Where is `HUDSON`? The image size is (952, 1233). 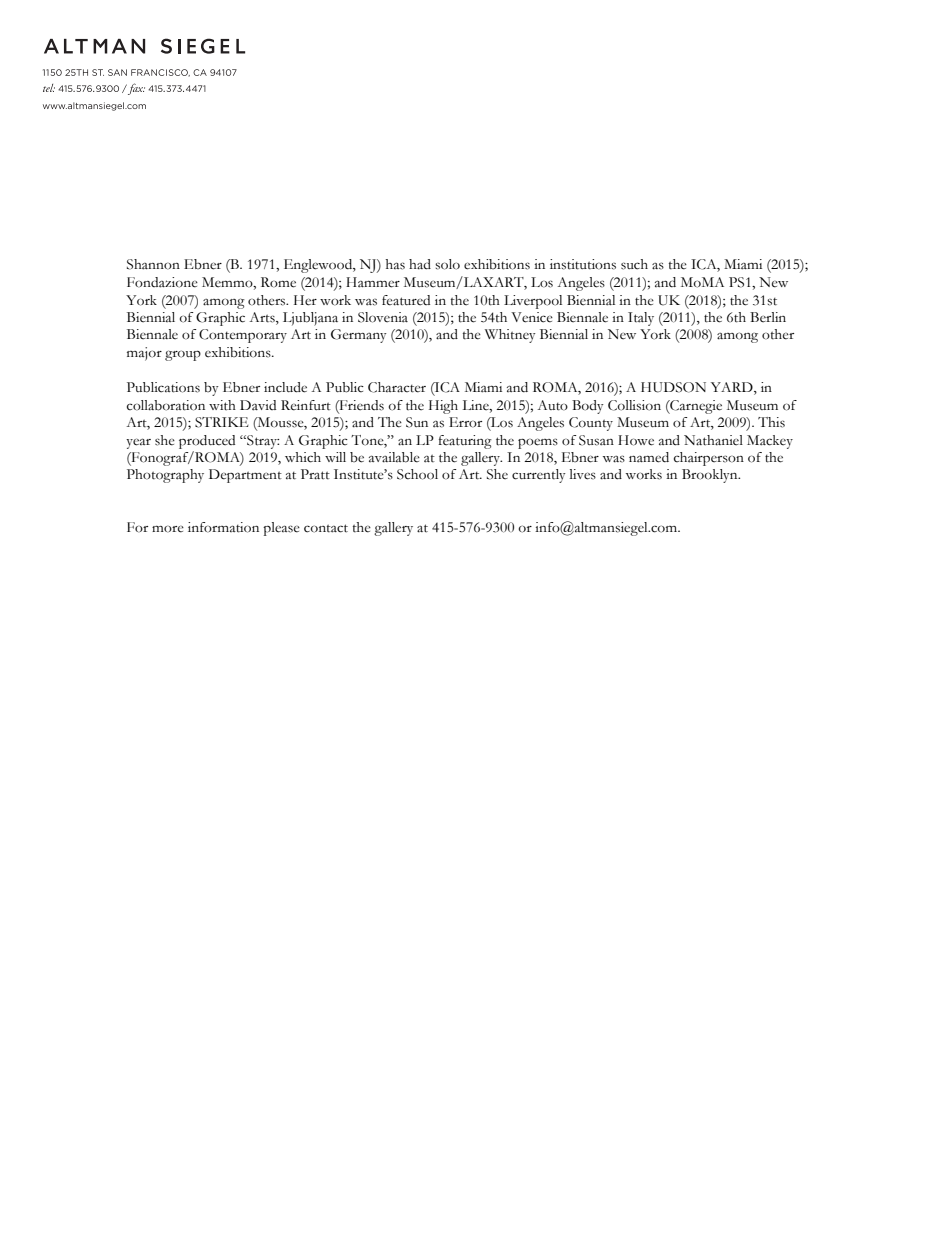 HUDSON is located at coordinates (673, 387).
